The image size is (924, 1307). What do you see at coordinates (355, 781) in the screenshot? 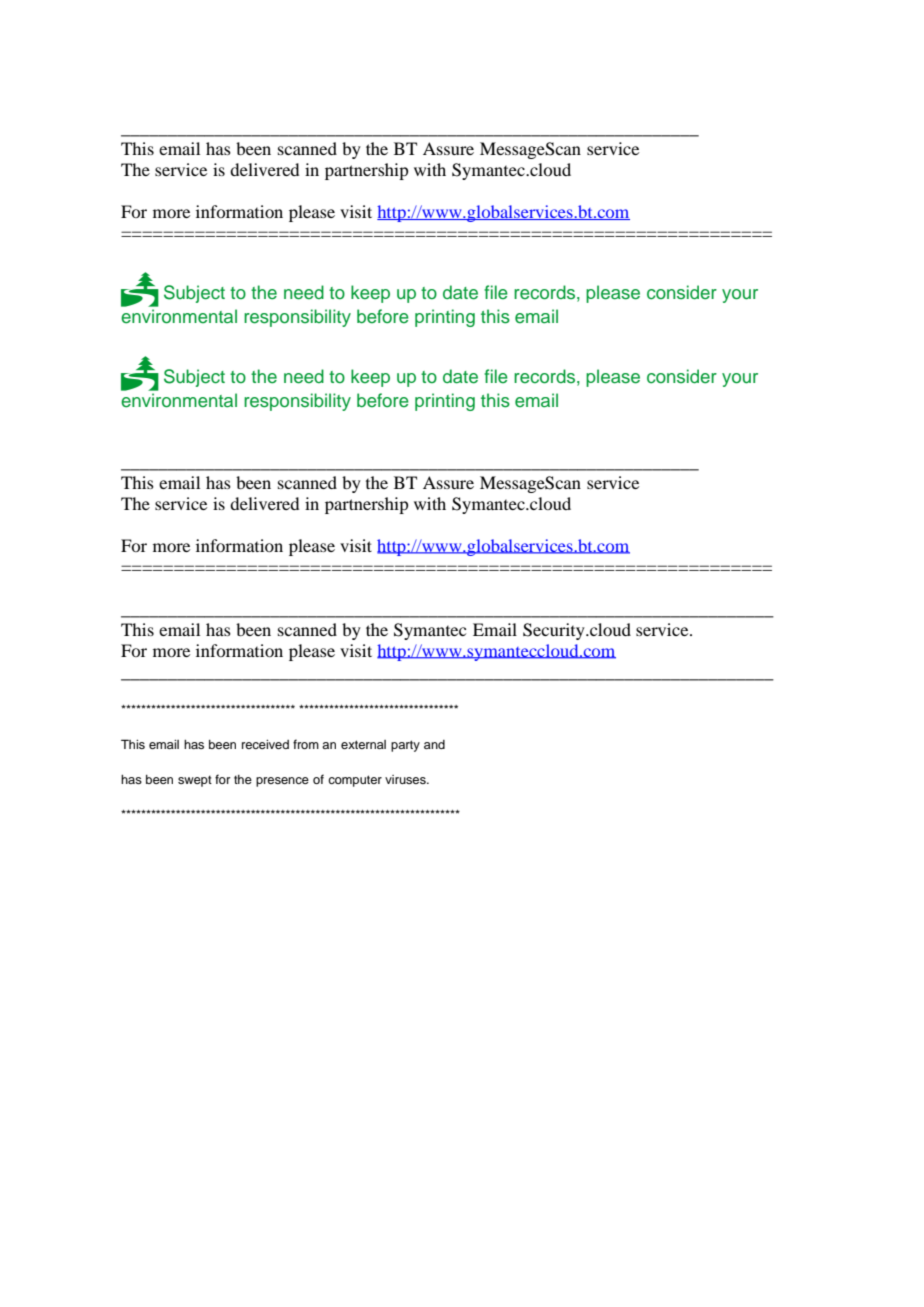
I see `computer` at bounding box center [355, 781].
